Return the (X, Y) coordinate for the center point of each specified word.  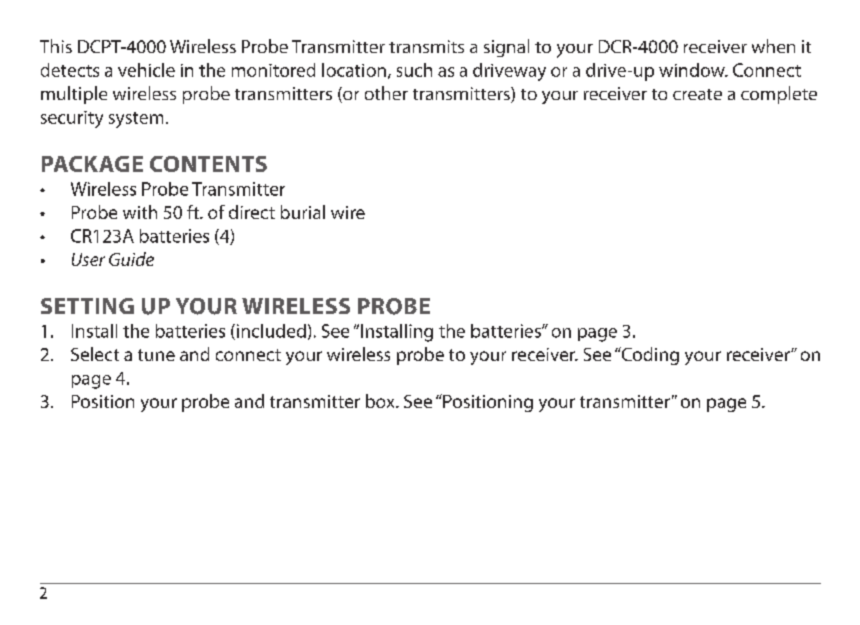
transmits (426, 46)
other (386, 93)
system (136, 120)
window (693, 70)
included (270, 332)
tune (156, 355)
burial (303, 212)
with (140, 212)
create (697, 94)
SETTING (87, 306)
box (381, 401)
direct (252, 212)
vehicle (146, 70)
